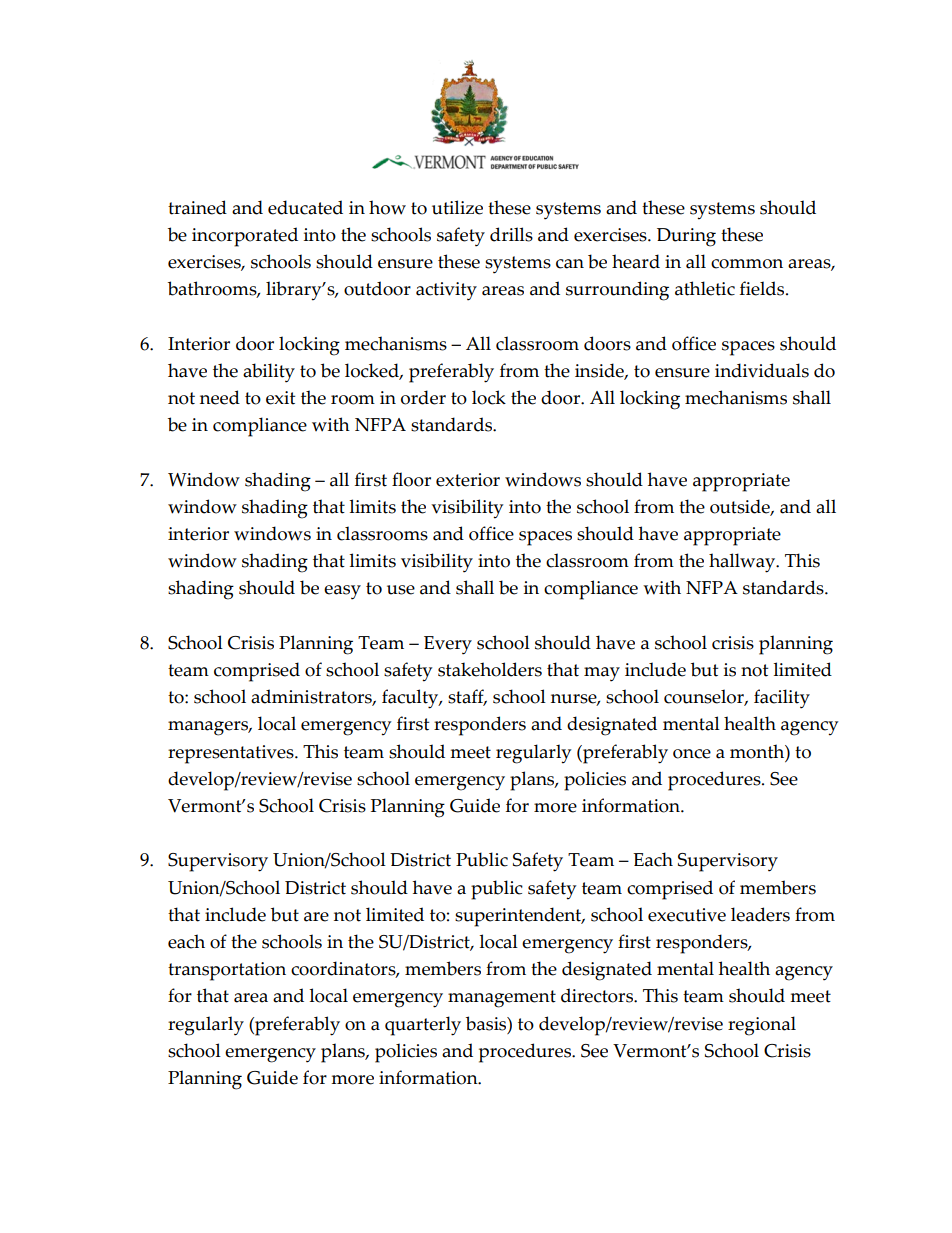  I want to click on incorporated, so click(245, 237).
